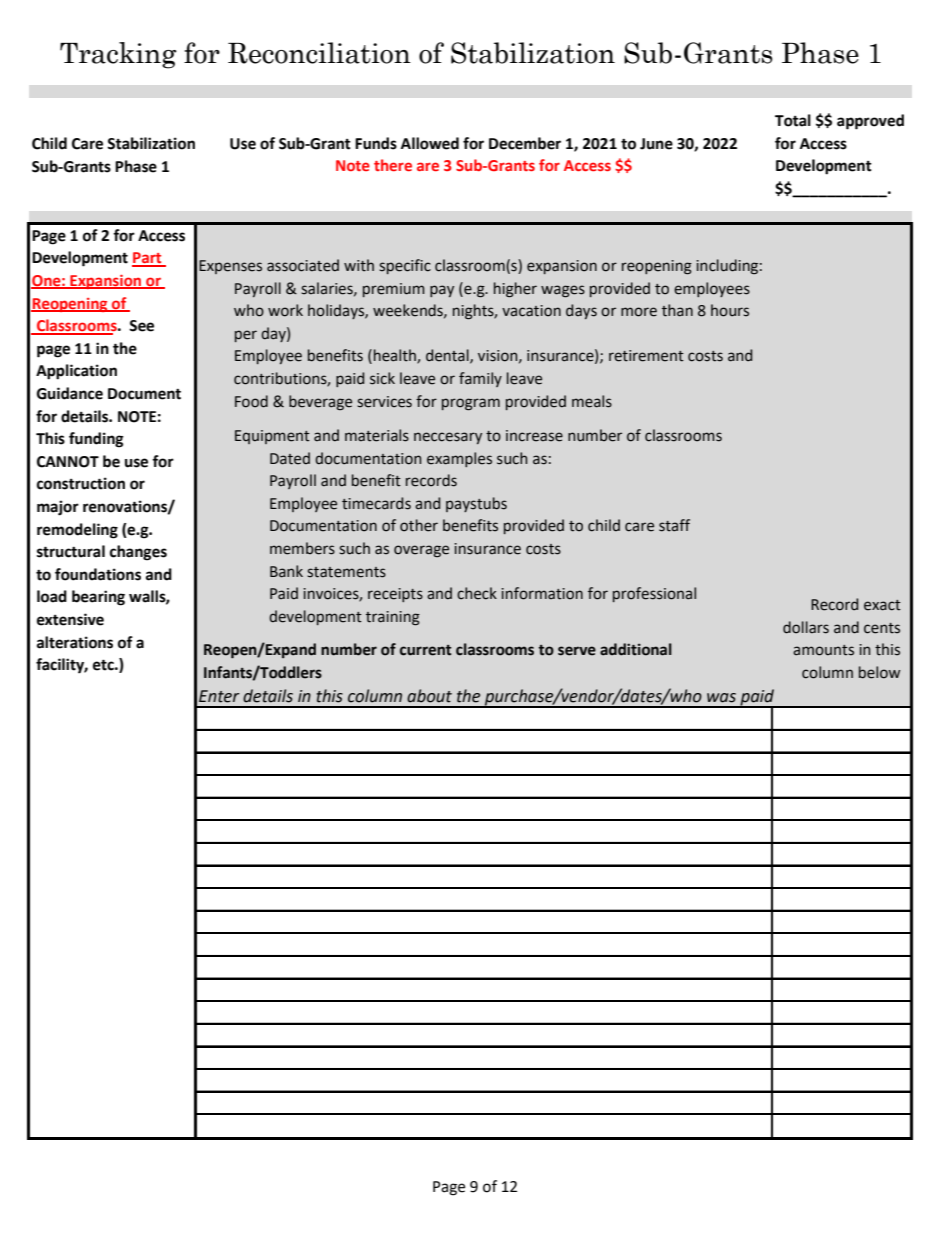 The width and height of the screenshot is (952, 1233). I want to click on Tracking, so click(118, 55).
